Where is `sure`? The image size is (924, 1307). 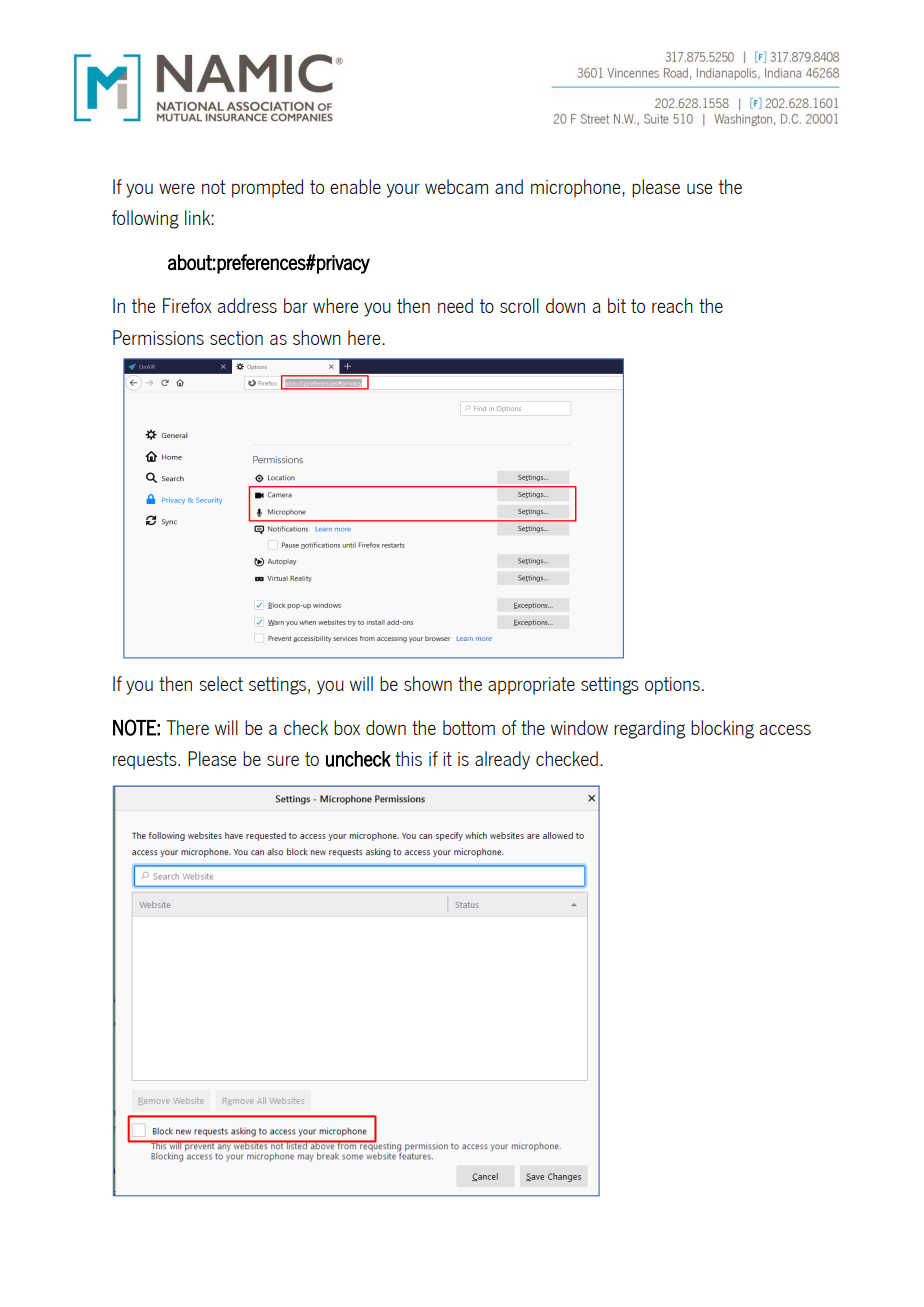 sure is located at coordinates (283, 760).
